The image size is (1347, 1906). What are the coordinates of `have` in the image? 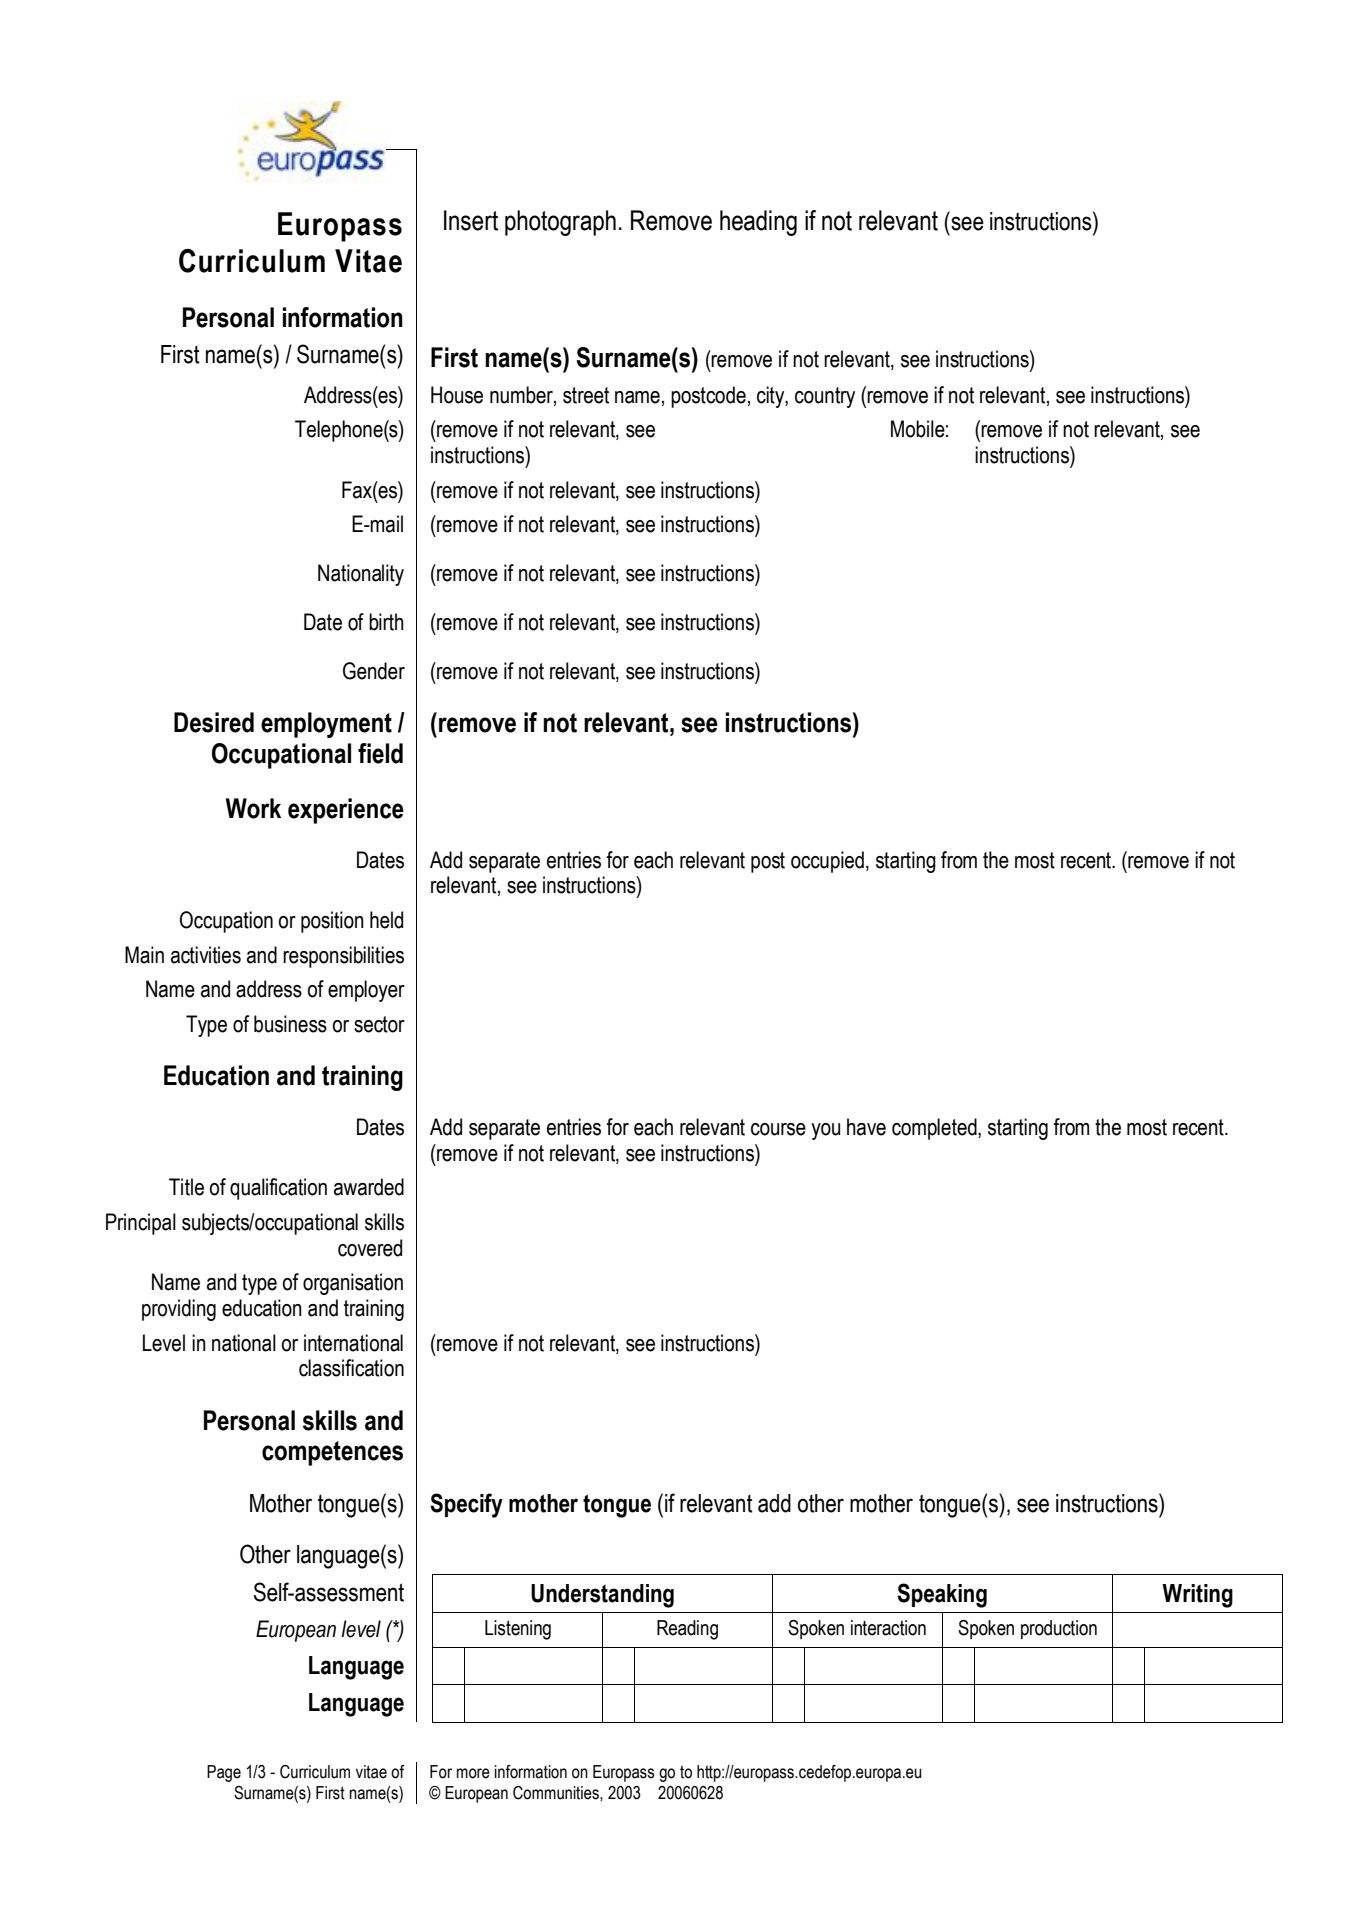 It's located at (866, 1127).
